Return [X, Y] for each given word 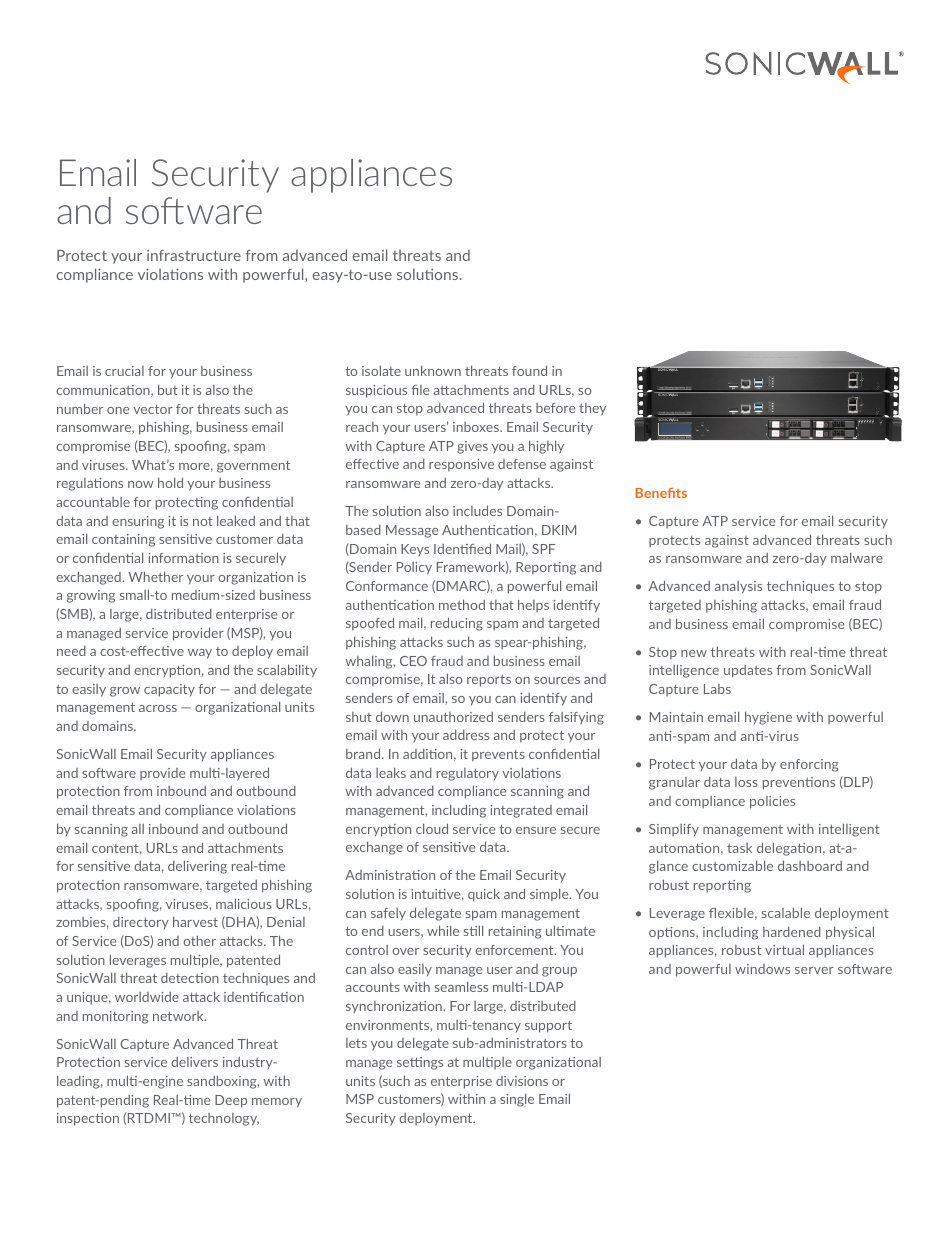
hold [170, 482]
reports [489, 681]
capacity [169, 690]
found [529, 370]
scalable [786, 912]
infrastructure [194, 255]
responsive [461, 465]
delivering [197, 867]
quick [484, 895]
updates [748, 671]
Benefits [661, 492]
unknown [433, 370]
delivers [194, 1062]
